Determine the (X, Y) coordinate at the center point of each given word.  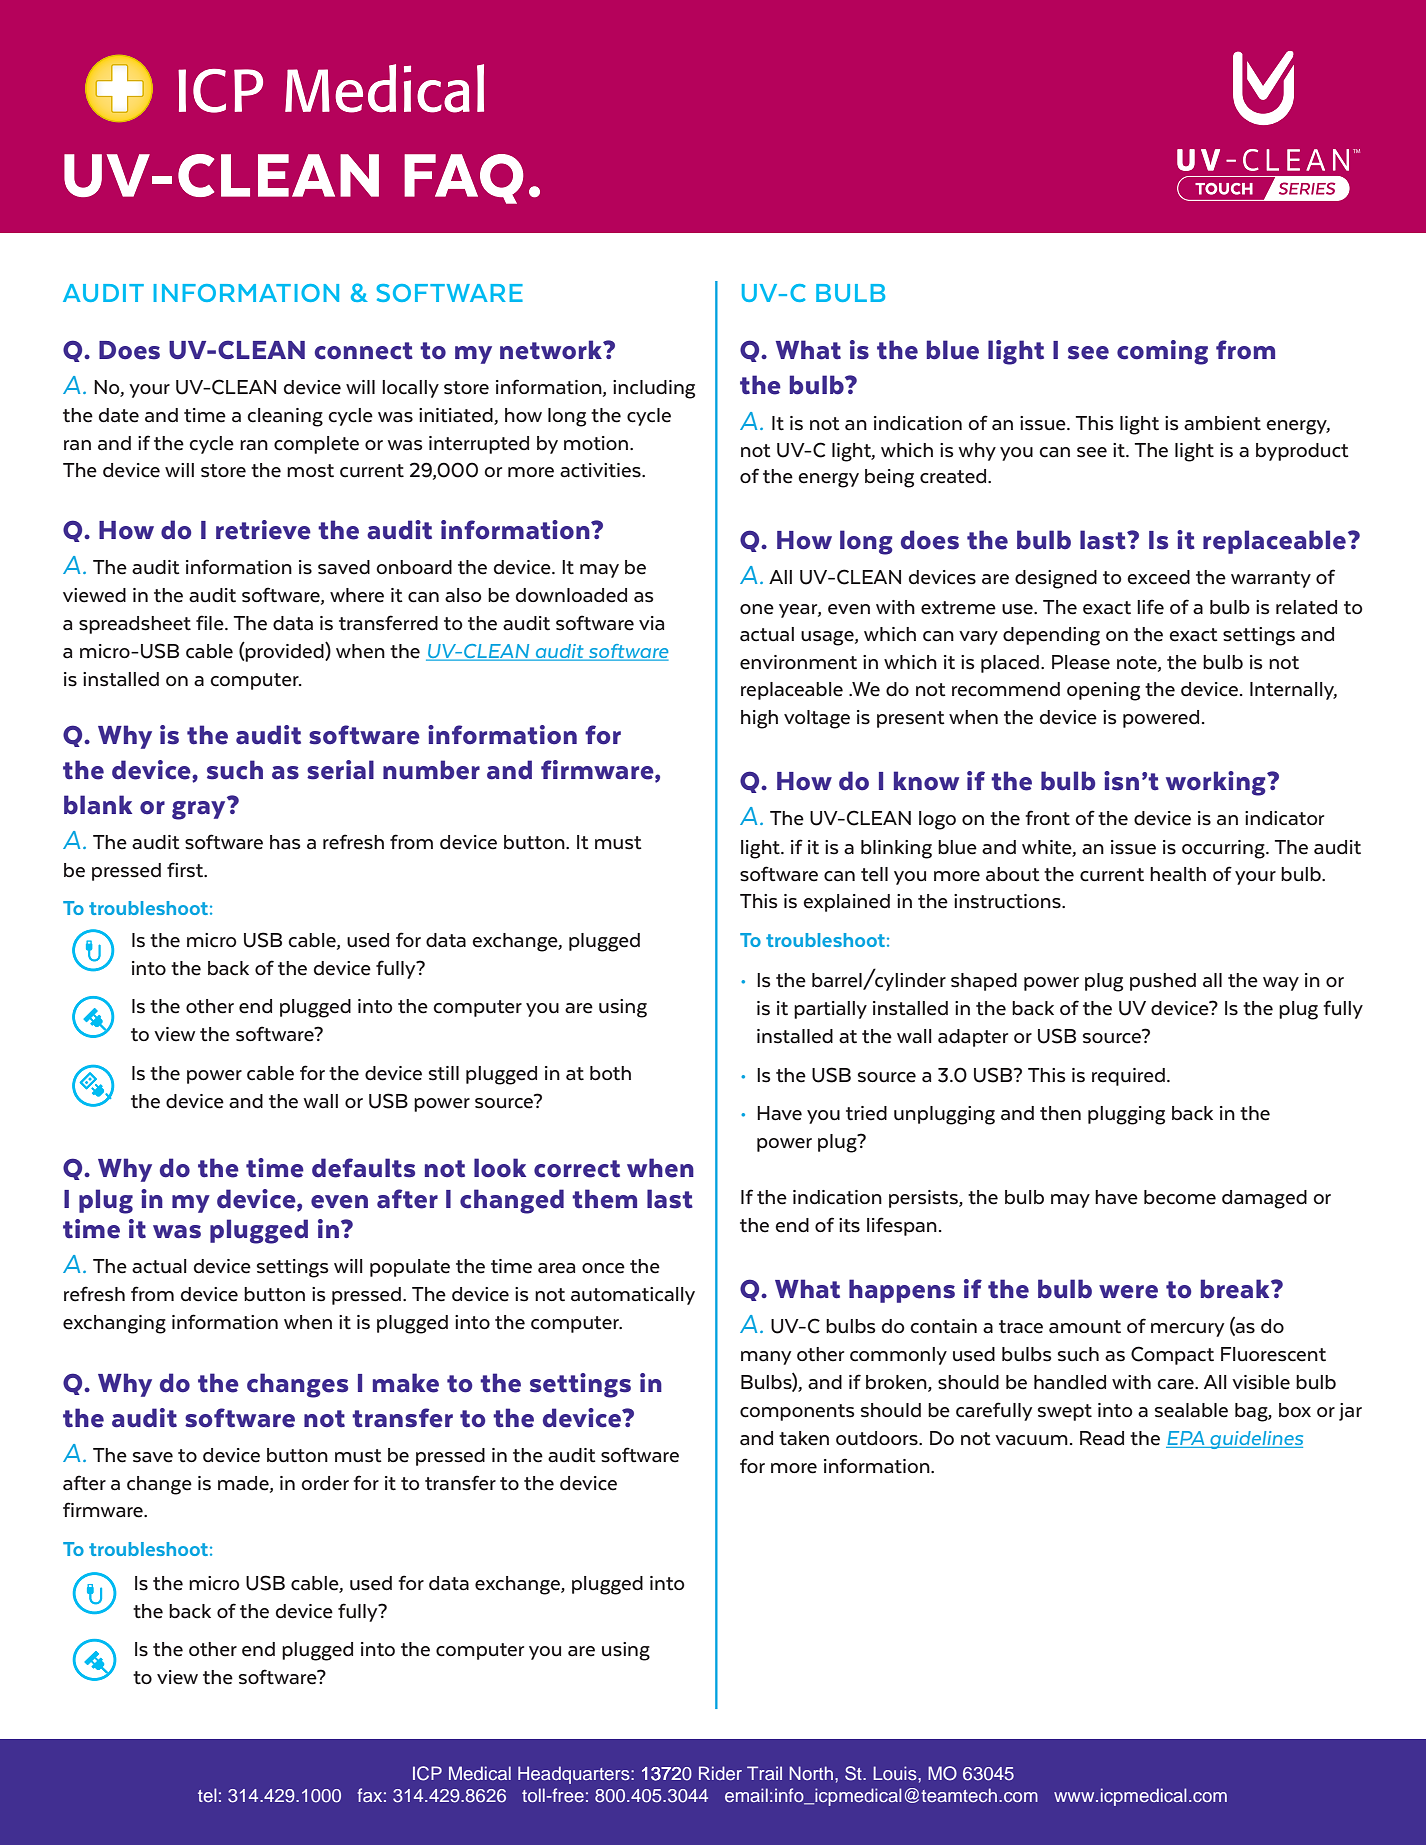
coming (1162, 352)
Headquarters (575, 1775)
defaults (363, 1168)
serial (340, 770)
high (759, 719)
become (1180, 1197)
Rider (720, 1773)
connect (363, 351)
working (1217, 783)
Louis (896, 1773)
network (552, 350)
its (849, 1225)
